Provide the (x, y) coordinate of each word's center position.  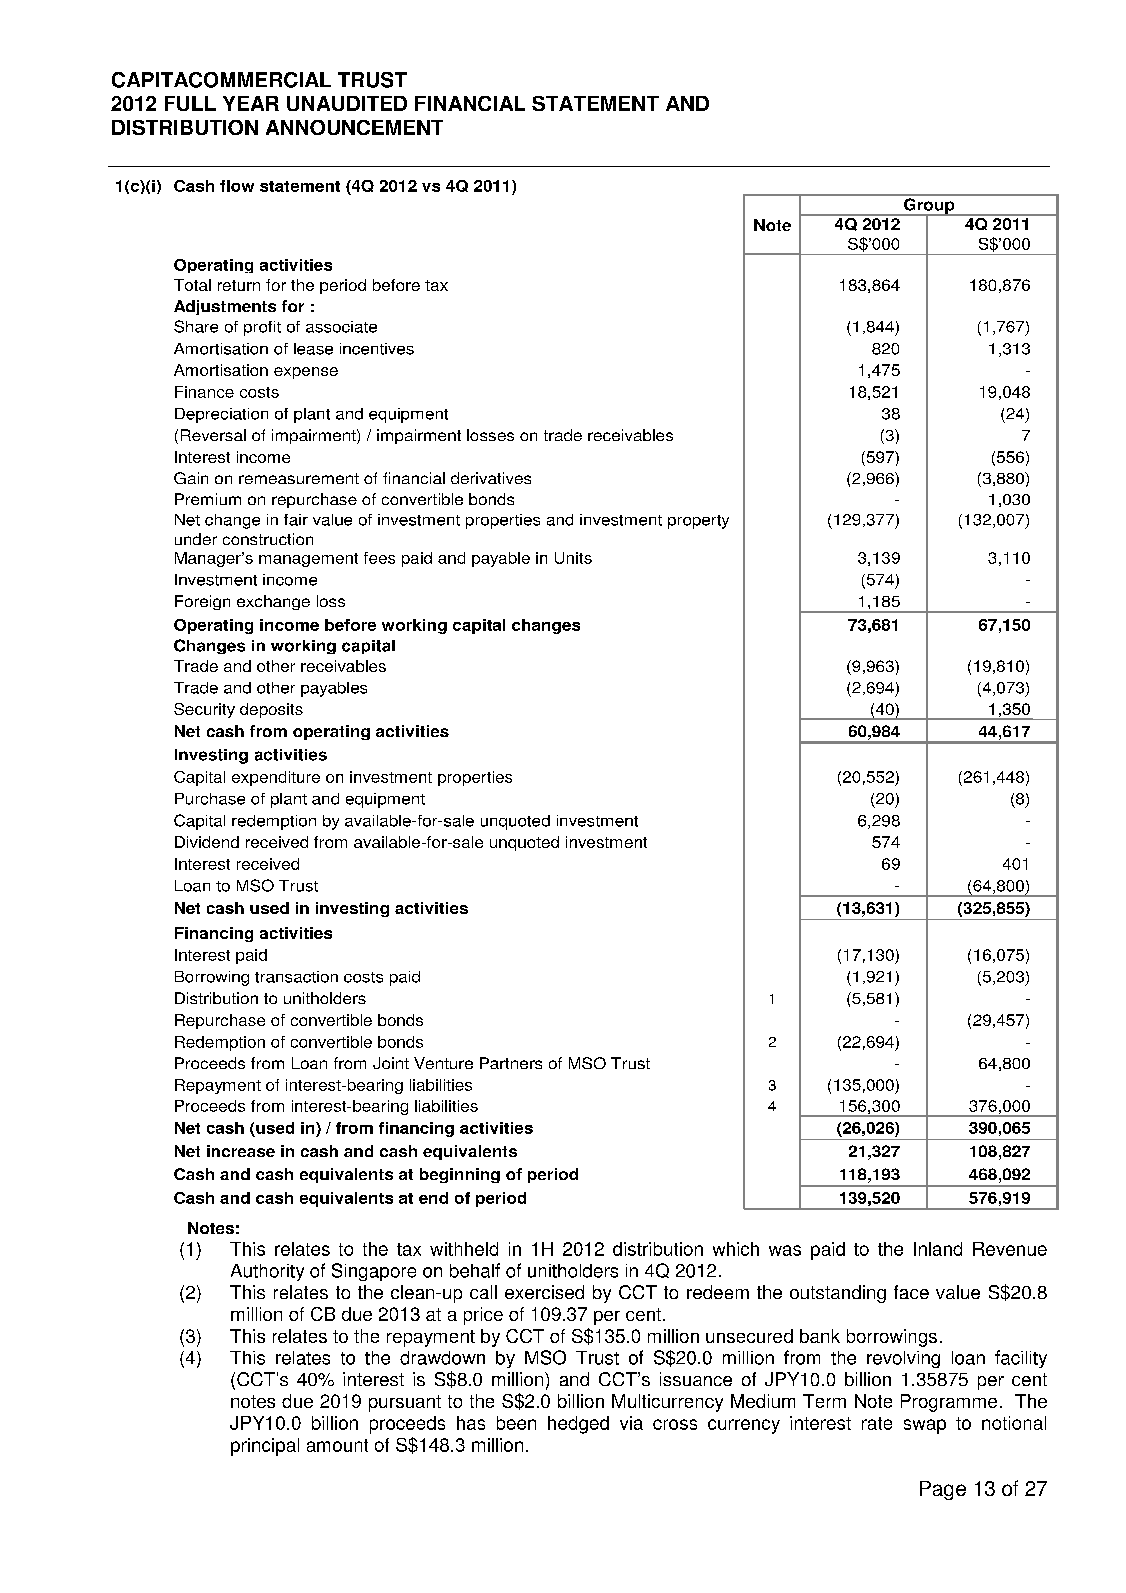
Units (573, 558)
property (698, 522)
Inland (938, 1249)
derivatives (491, 478)
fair (296, 520)
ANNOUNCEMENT (354, 127)
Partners (511, 1063)
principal (265, 1447)
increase (241, 1151)
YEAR (251, 103)
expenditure (276, 778)
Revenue (1010, 1249)
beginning (460, 1175)
